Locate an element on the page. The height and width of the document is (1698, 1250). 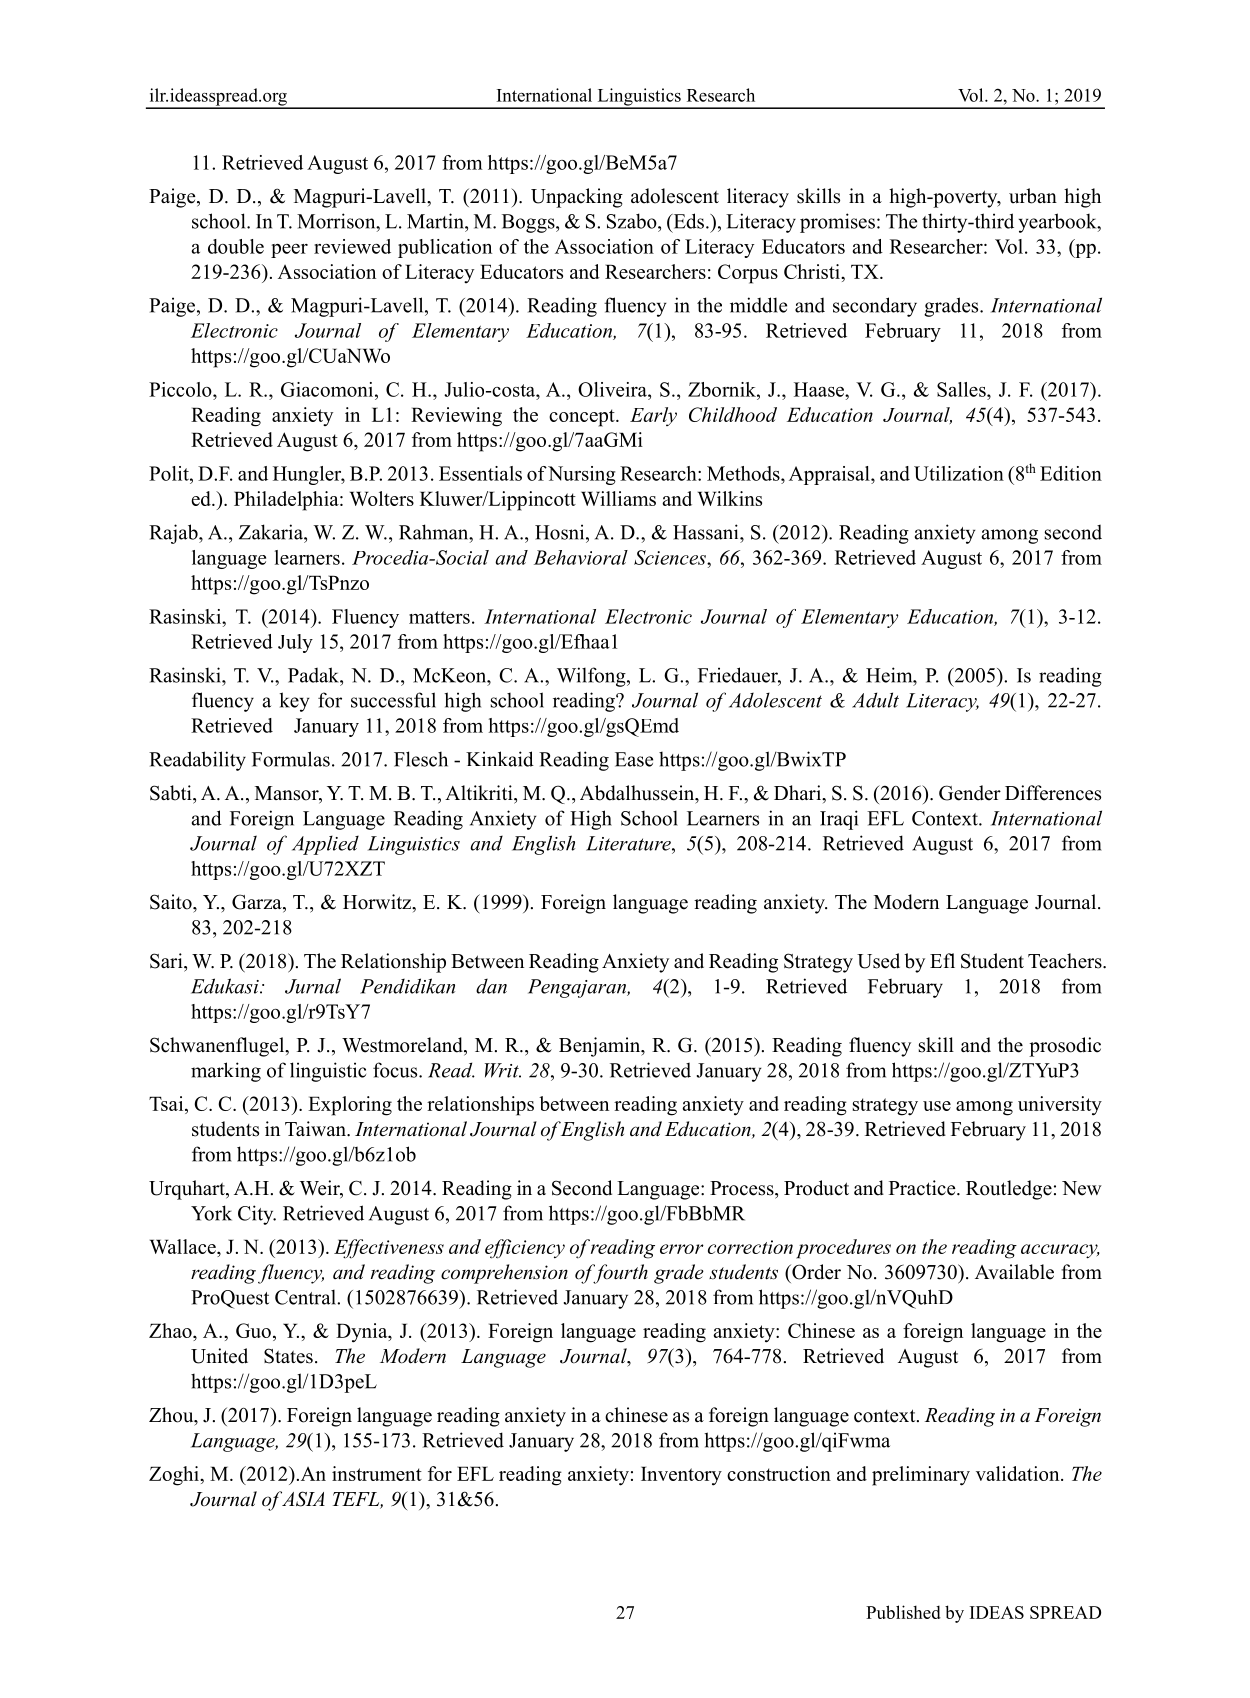
Szabo is located at coordinates (633, 221).
